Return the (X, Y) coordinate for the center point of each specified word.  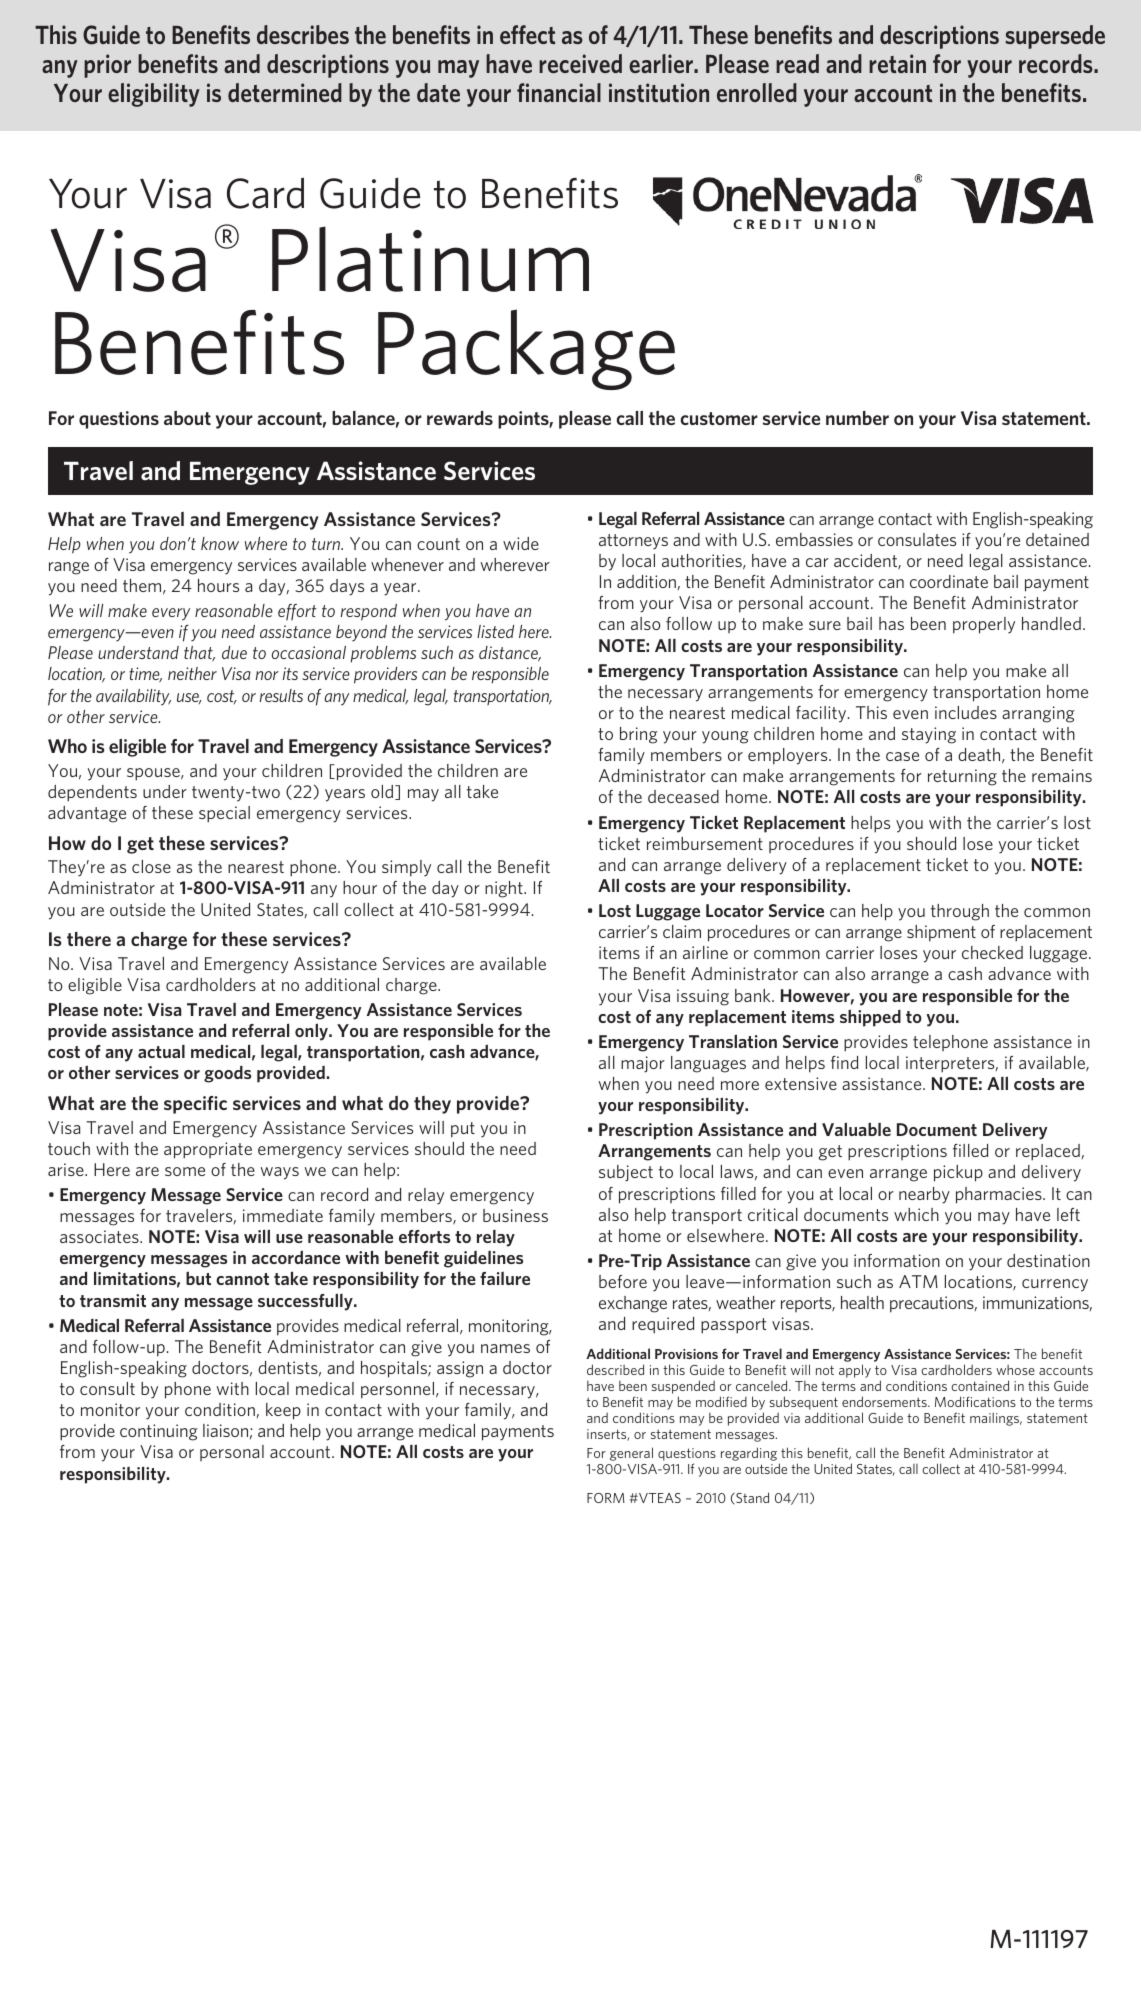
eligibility (154, 95)
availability (133, 697)
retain (897, 63)
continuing (158, 1432)
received (580, 63)
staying (929, 735)
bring (638, 735)
